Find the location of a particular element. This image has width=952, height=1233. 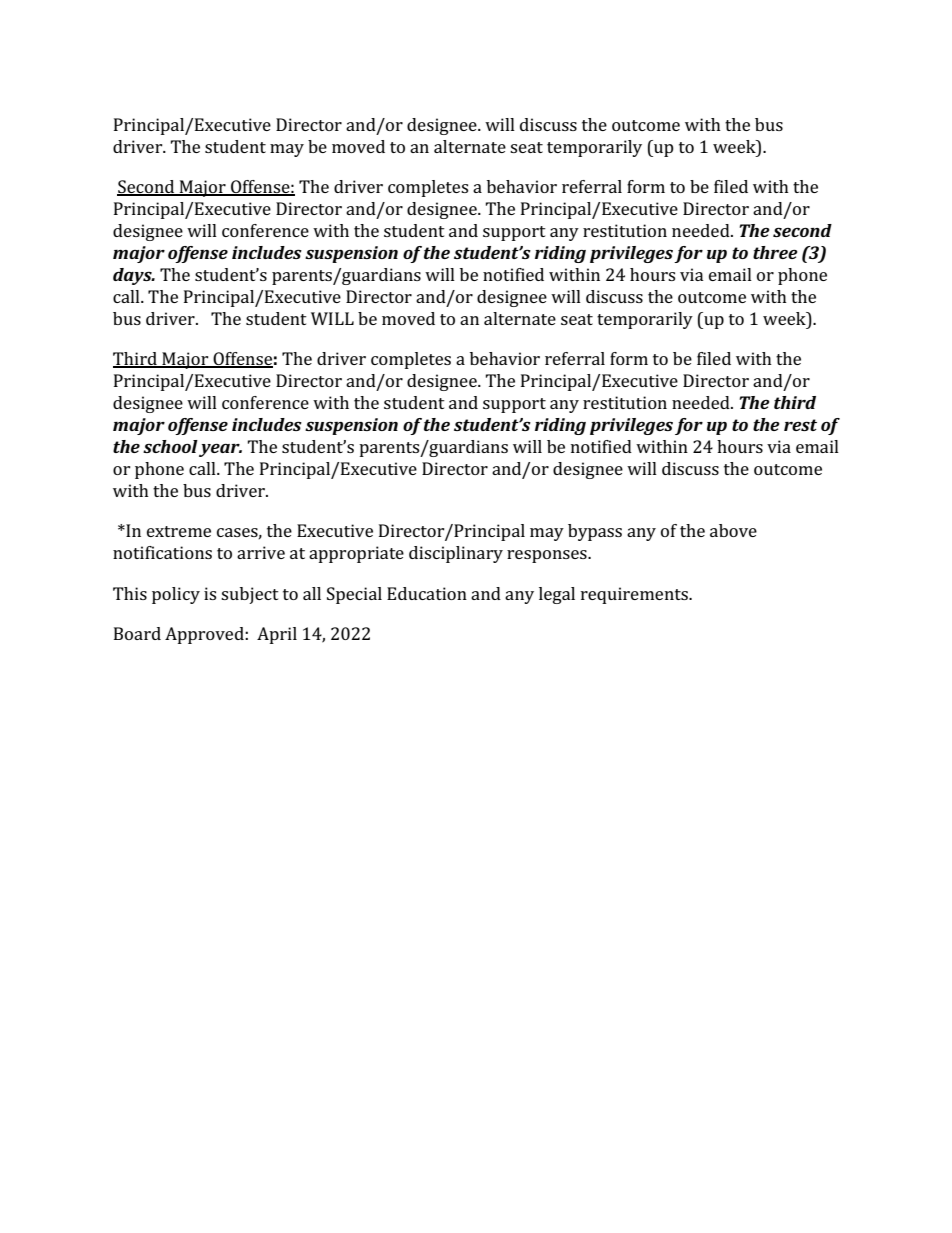

days is located at coordinates (133, 276).
